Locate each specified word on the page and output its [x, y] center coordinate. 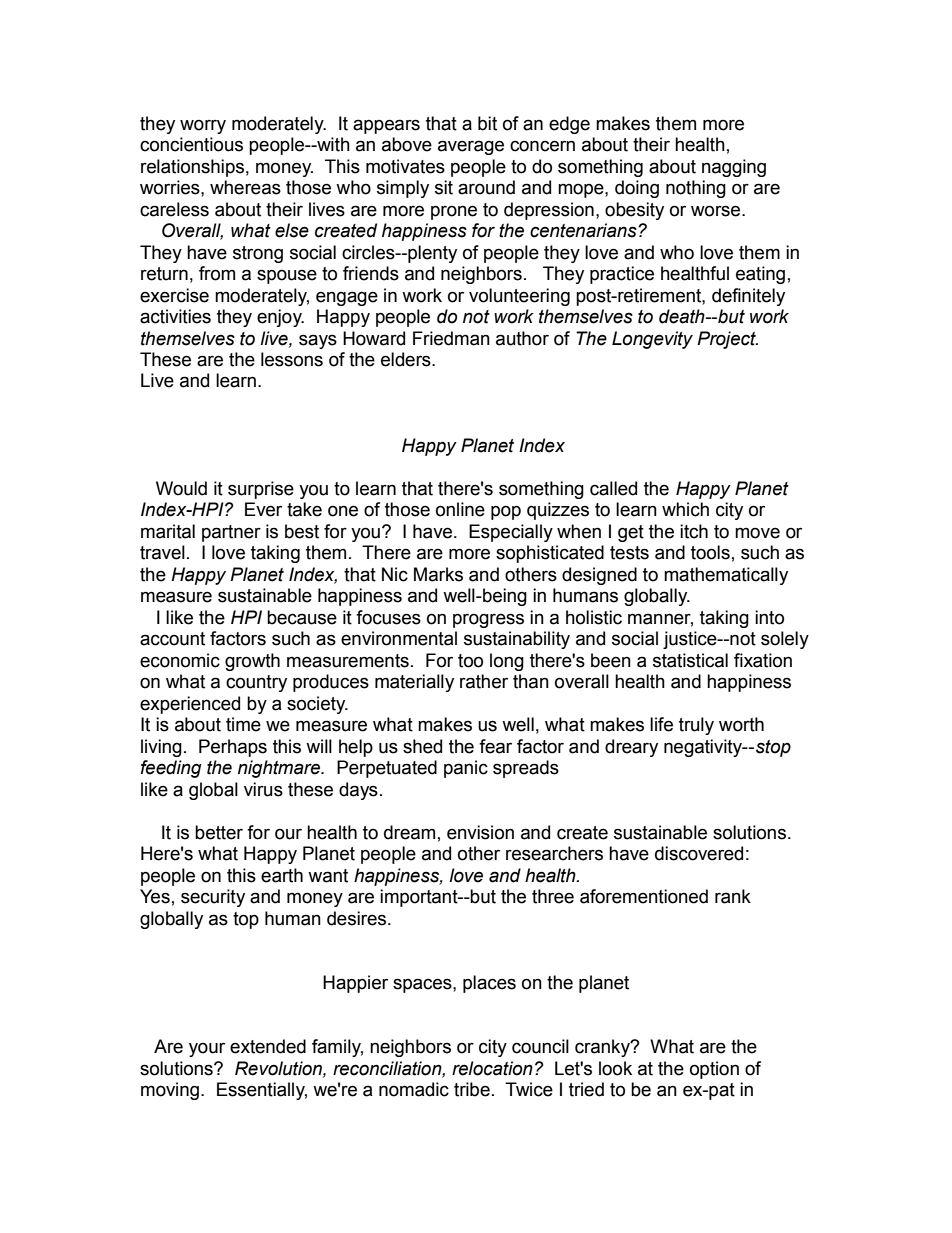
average [471, 147]
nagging [734, 168]
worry [203, 126]
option [714, 1070]
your [207, 1049]
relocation [492, 1068]
